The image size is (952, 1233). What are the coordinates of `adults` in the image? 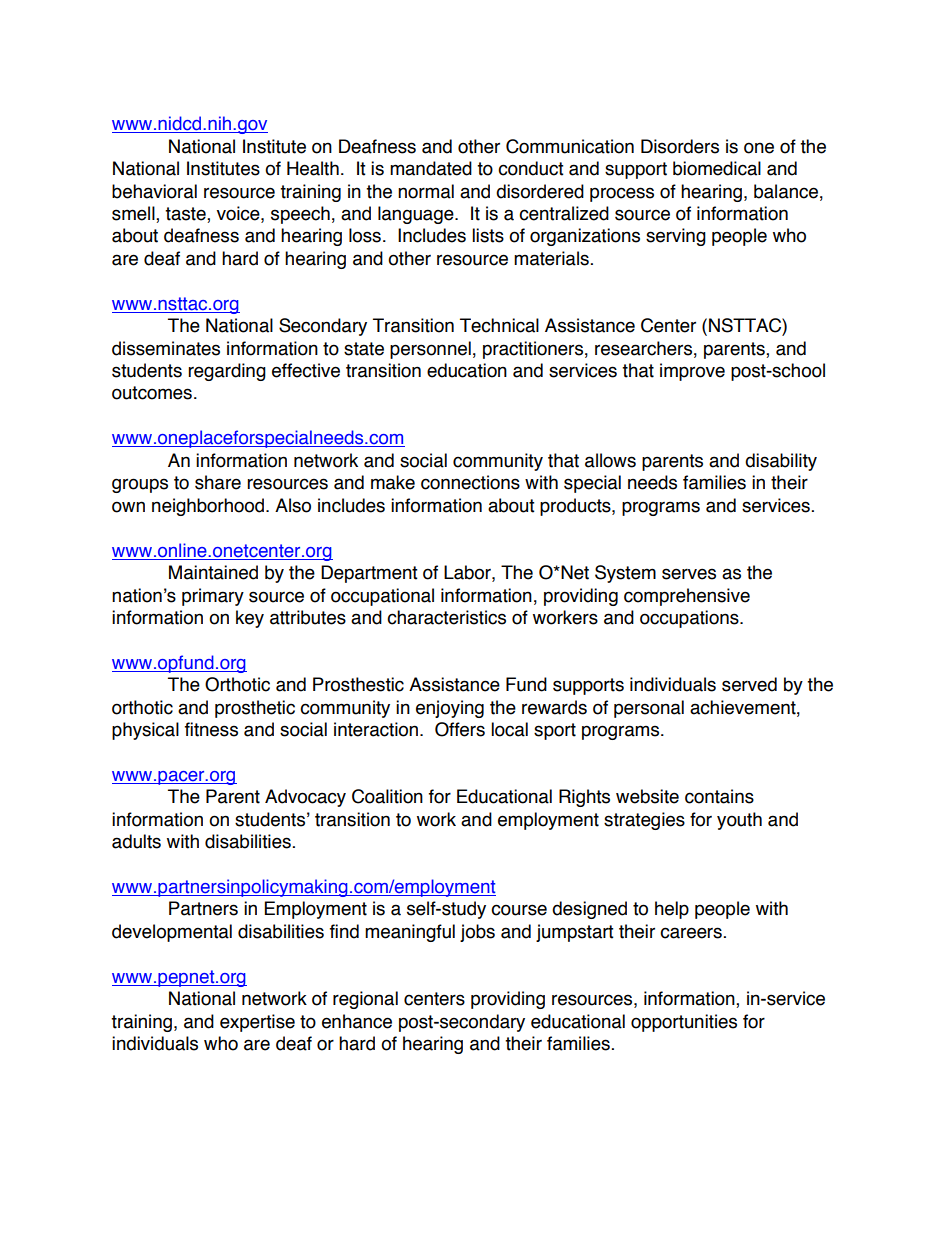 It's located at (136, 841).
